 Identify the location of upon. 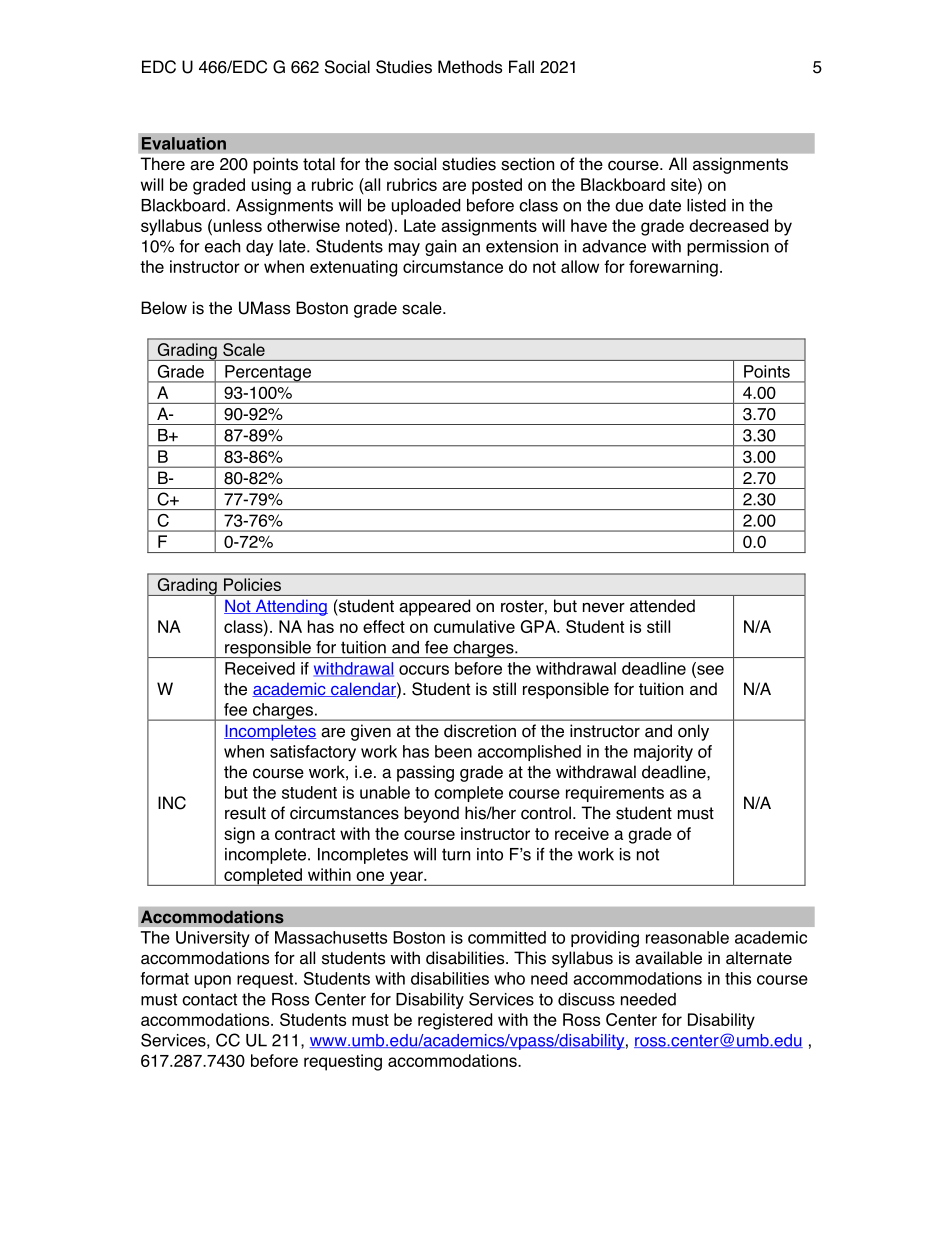
(213, 981).
